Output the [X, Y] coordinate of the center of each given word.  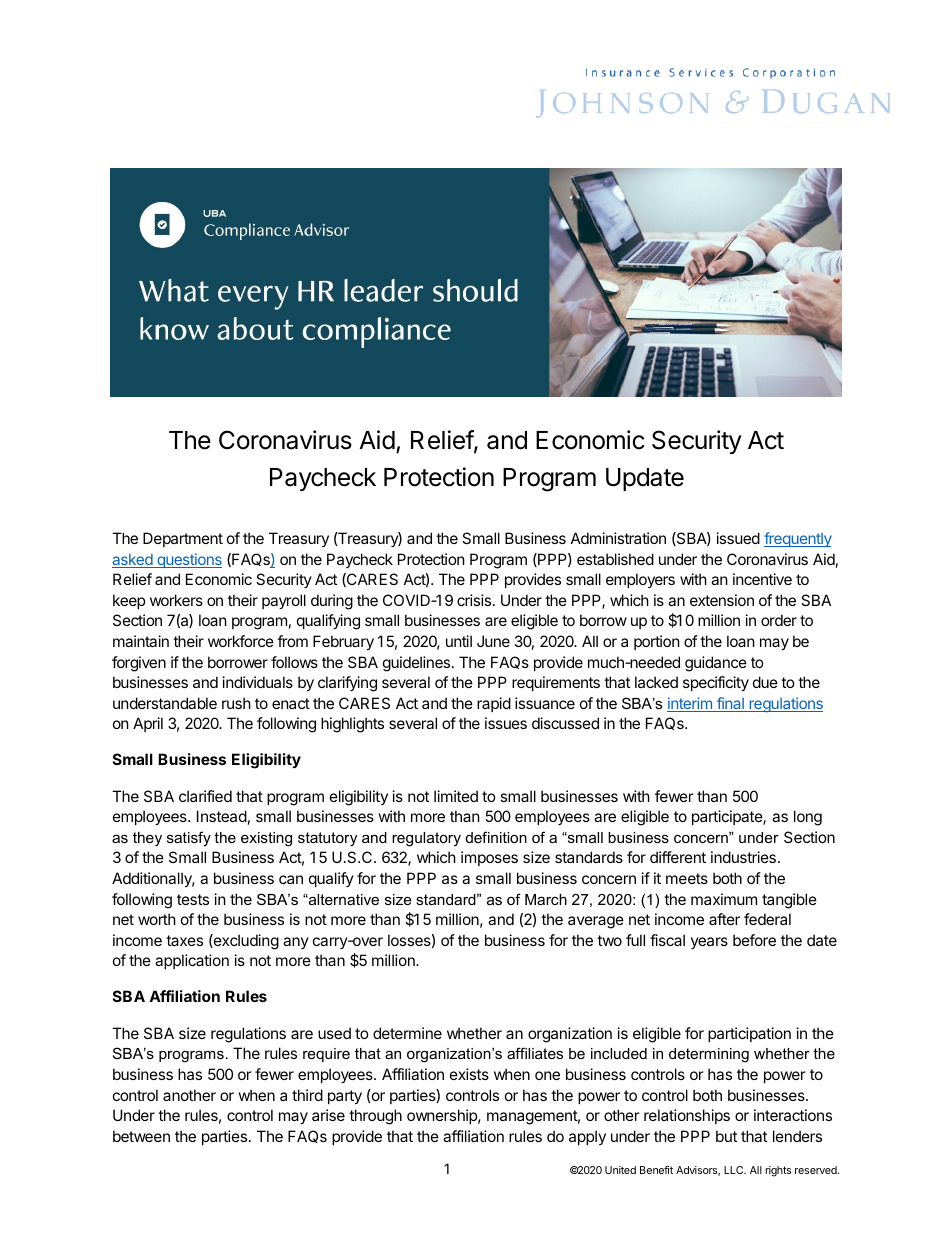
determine [407, 1033]
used [334, 1033]
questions [188, 560]
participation [749, 1034]
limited [456, 796]
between [141, 1136]
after [724, 919]
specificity [716, 683]
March [546, 899]
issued [738, 538]
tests [193, 899]
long [808, 818]
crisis [475, 600]
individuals [258, 682]
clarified [205, 796]
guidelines [418, 664]
